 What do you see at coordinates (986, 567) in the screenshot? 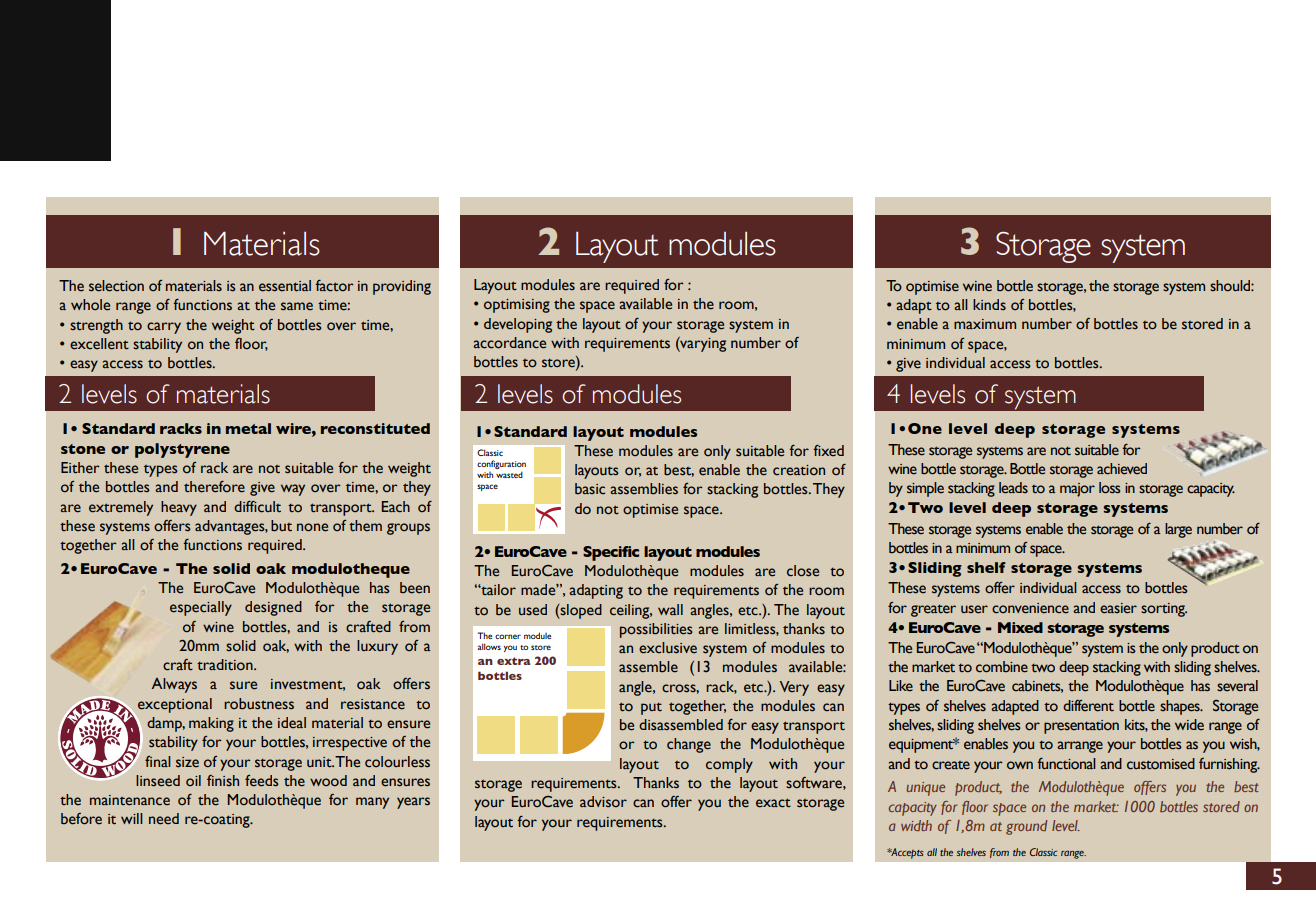
I see `shelf` at bounding box center [986, 567].
